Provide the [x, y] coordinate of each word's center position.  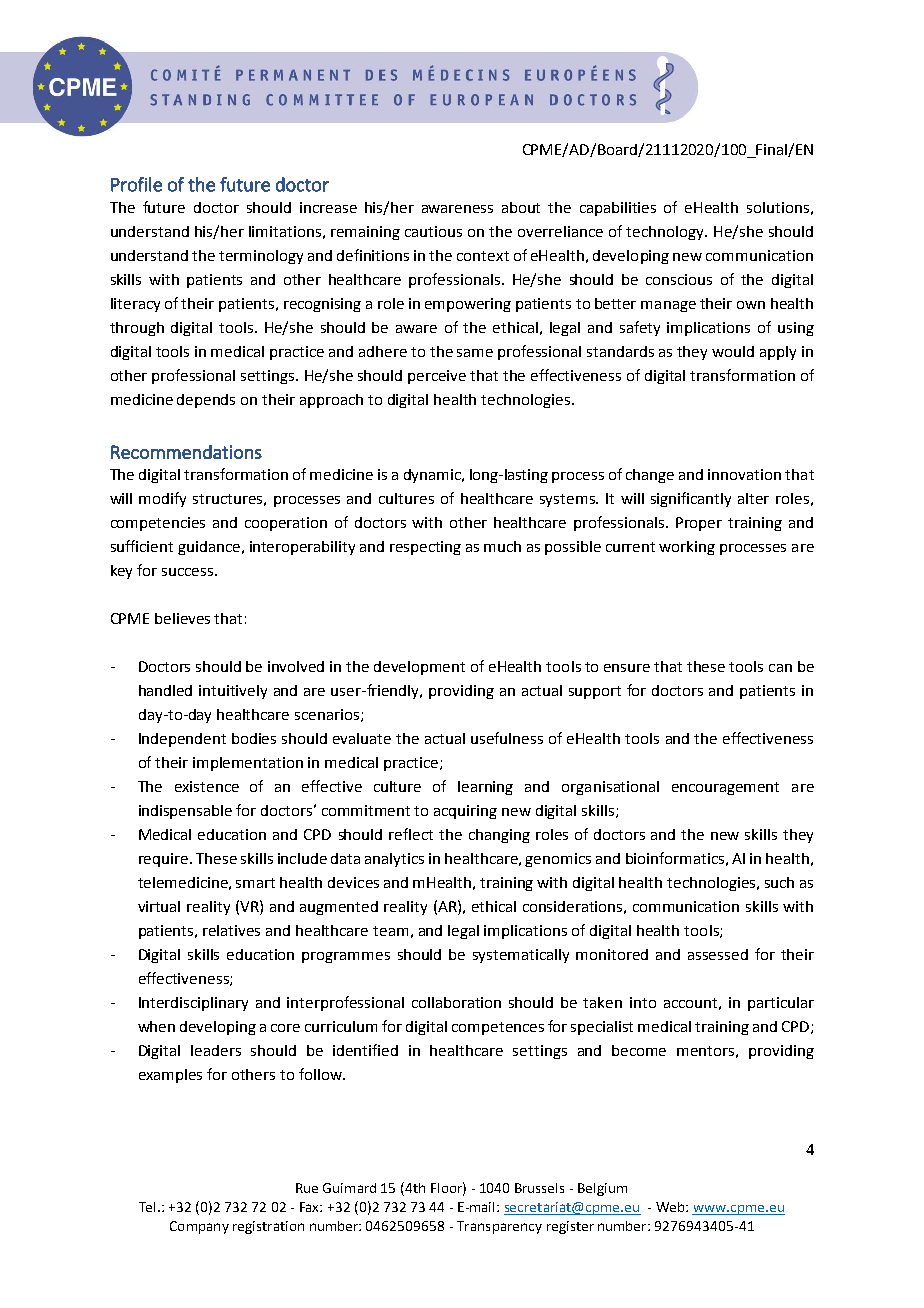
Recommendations [186, 452]
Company [199, 1227]
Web [671, 1207]
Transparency [499, 1227]
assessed [718, 954]
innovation [744, 474]
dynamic [433, 476]
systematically [521, 956]
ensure [627, 668]
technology [666, 233]
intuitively [233, 692]
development [419, 668]
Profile [136, 184]
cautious [433, 231]
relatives [231, 930]
